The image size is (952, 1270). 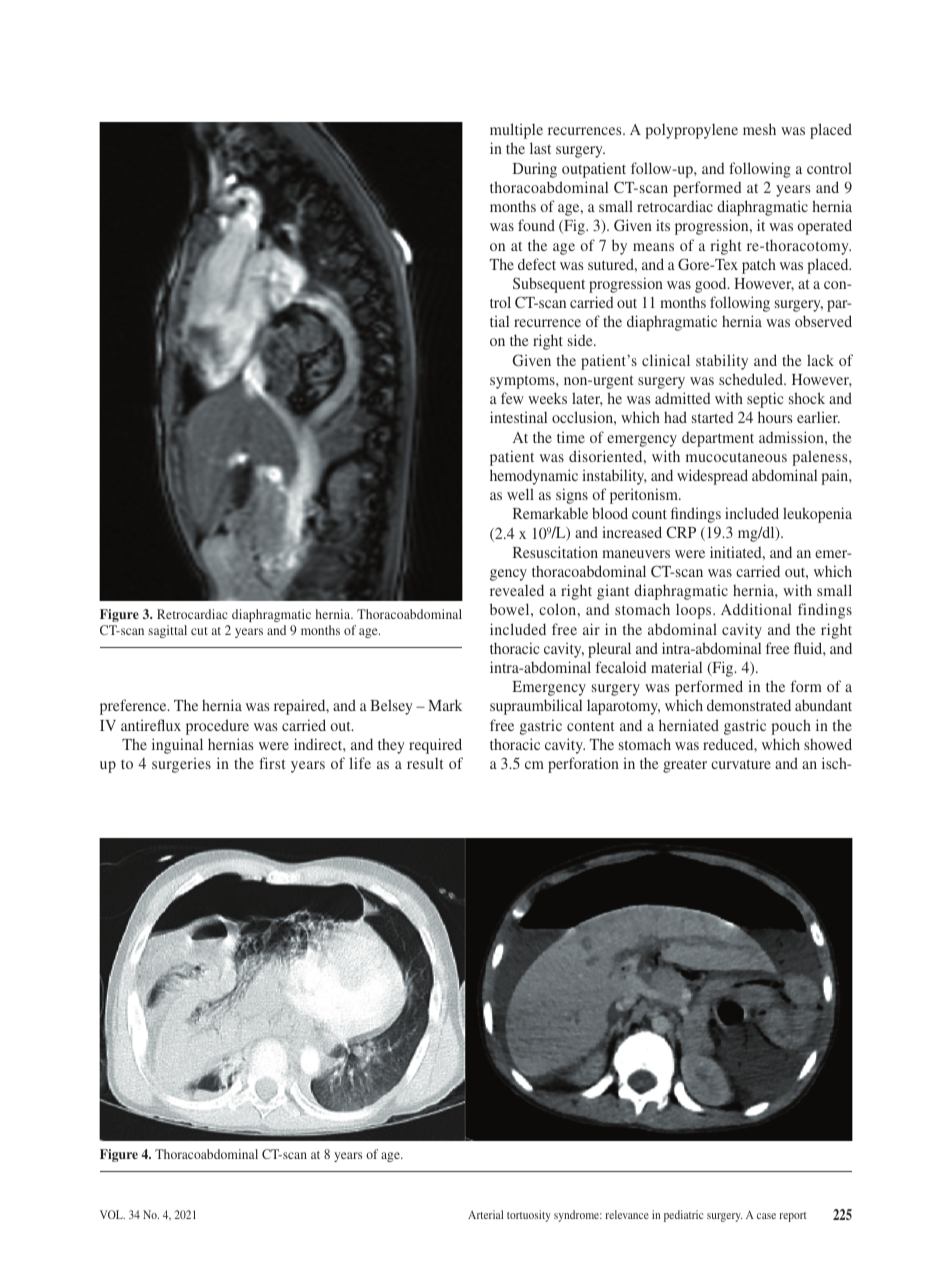 What do you see at coordinates (766, 1216) in the image?
I see `case` at bounding box center [766, 1216].
